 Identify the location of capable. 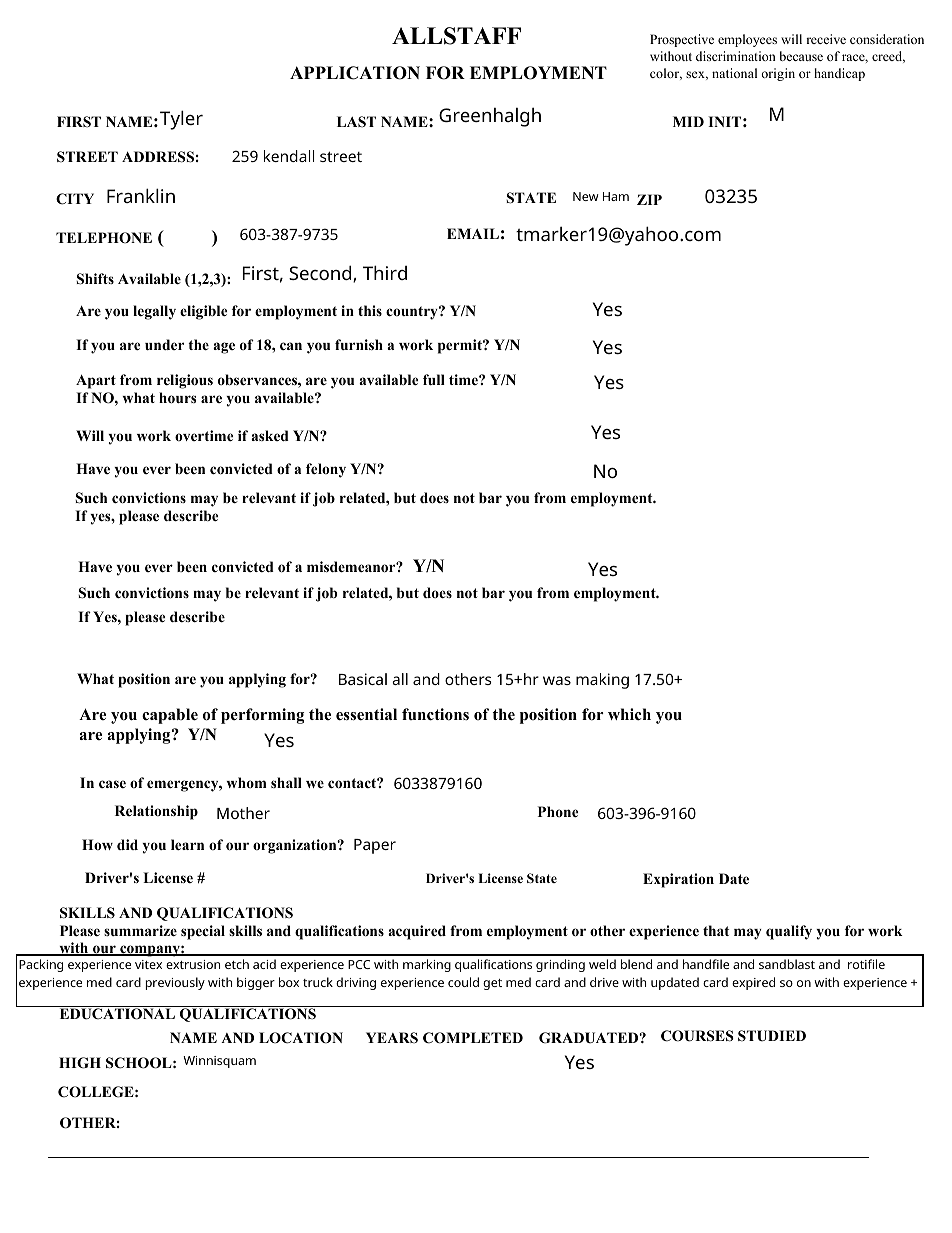
(170, 716).
